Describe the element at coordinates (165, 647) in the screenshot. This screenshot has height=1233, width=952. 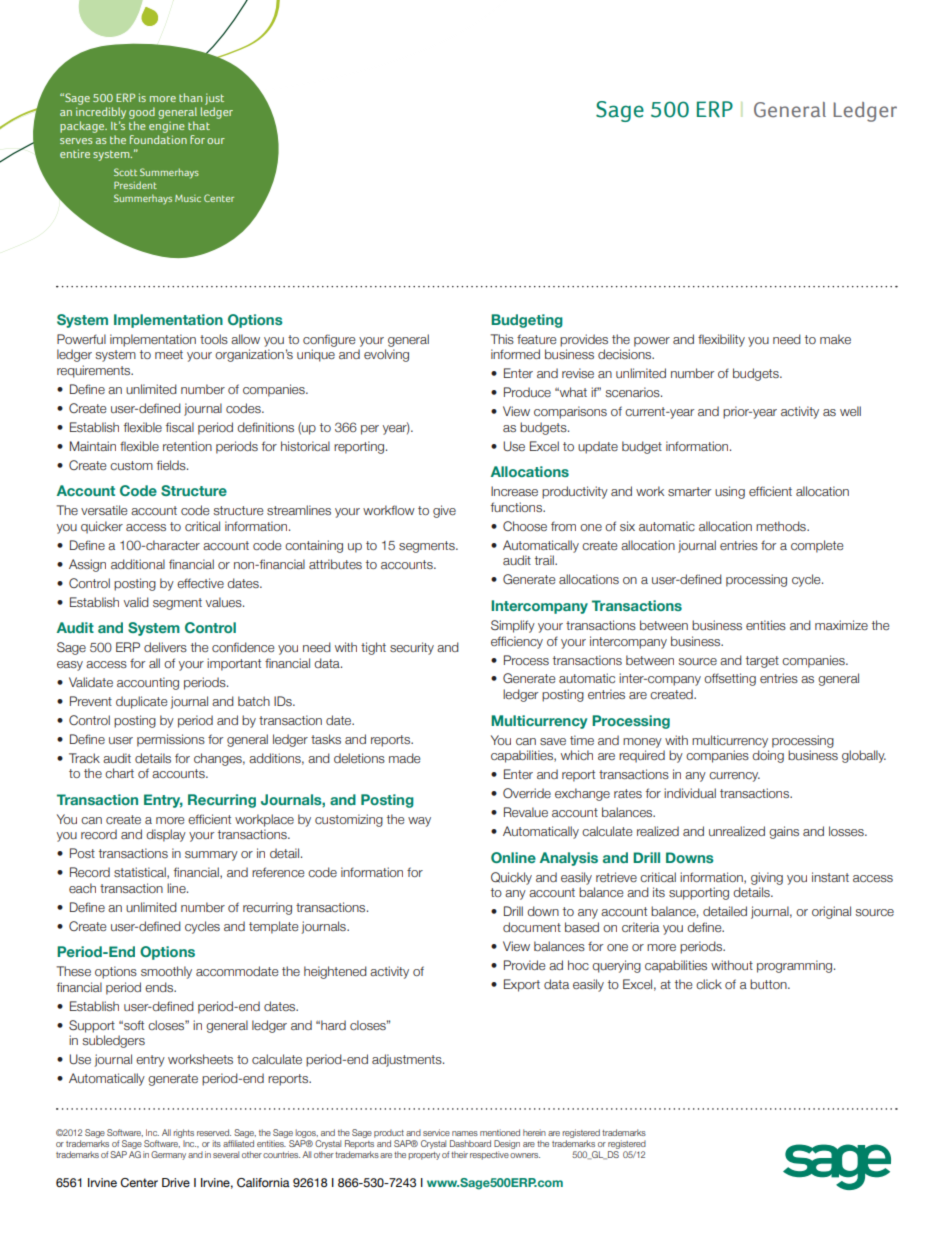
I see `delivers` at that location.
